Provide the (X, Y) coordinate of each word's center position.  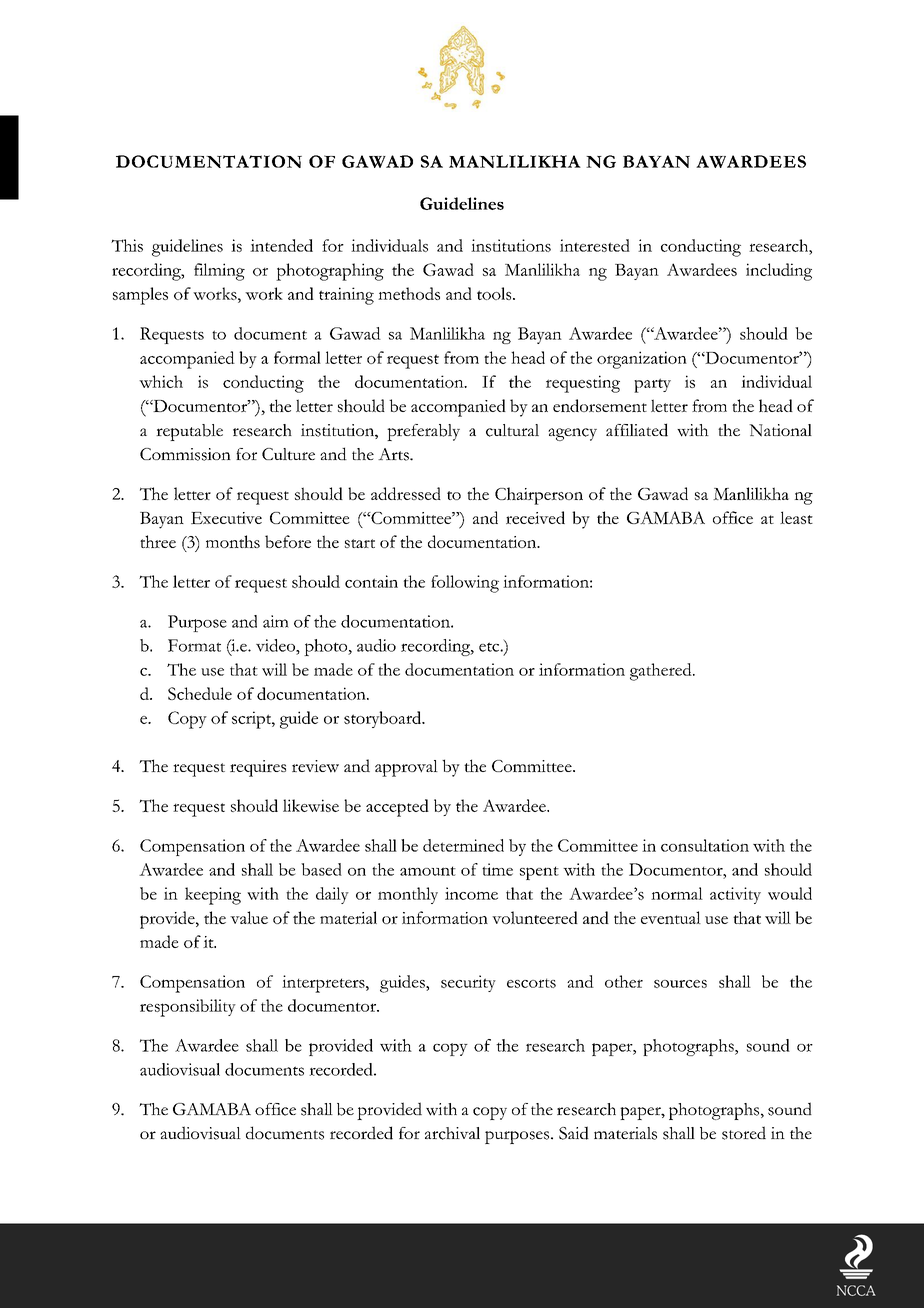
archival (452, 1133)
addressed (406, 493)
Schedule (200, 693)
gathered (662, 672)
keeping (213, 896)
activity (735, 895)
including (779, 272)
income (471, 893)
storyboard (384, 719)
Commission (185, 454)
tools (495, 293)
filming (219, 272)
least (796, 517)
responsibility (188, 1008)
